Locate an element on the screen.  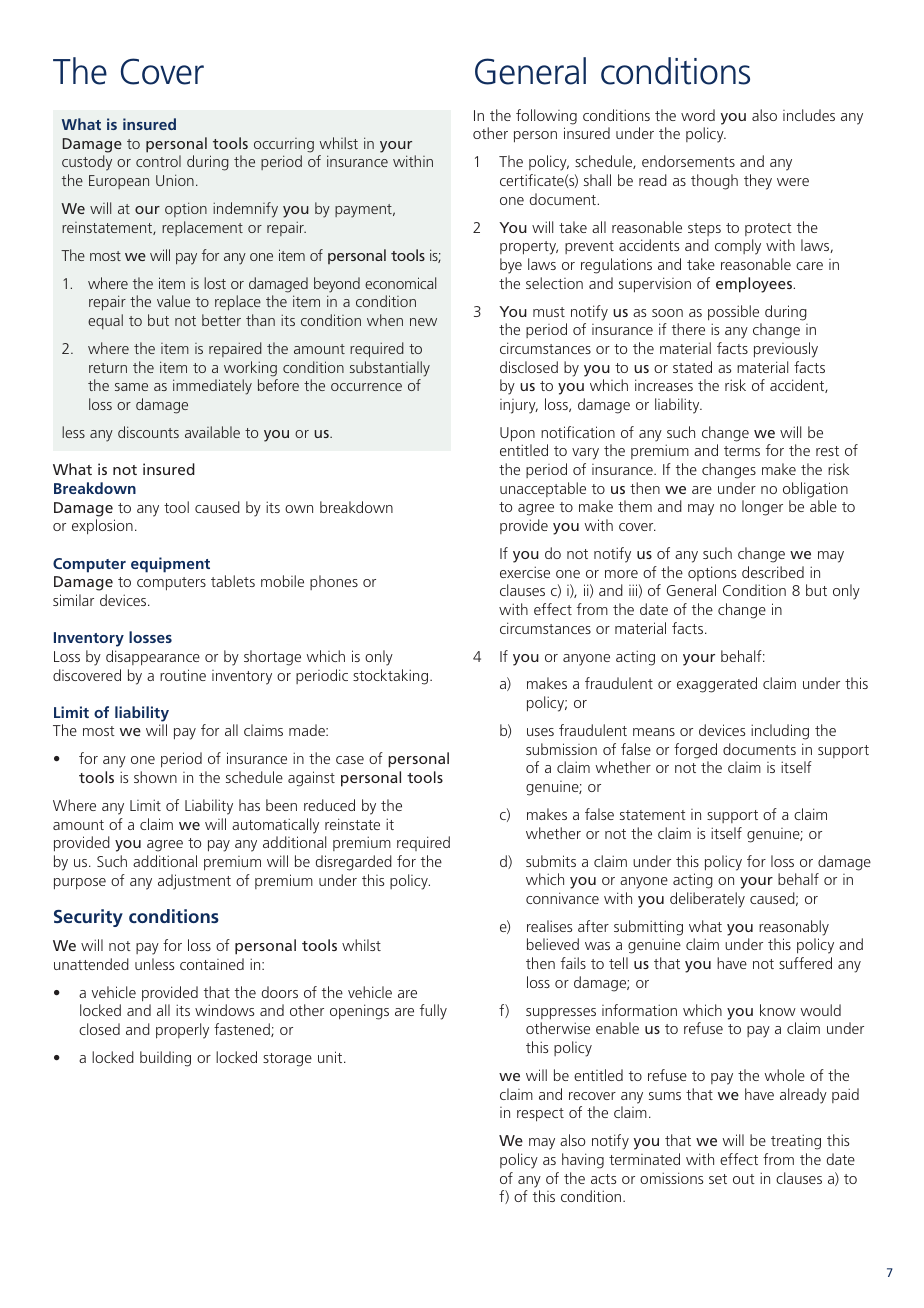
exercise is located at coordinates (525, 572).
